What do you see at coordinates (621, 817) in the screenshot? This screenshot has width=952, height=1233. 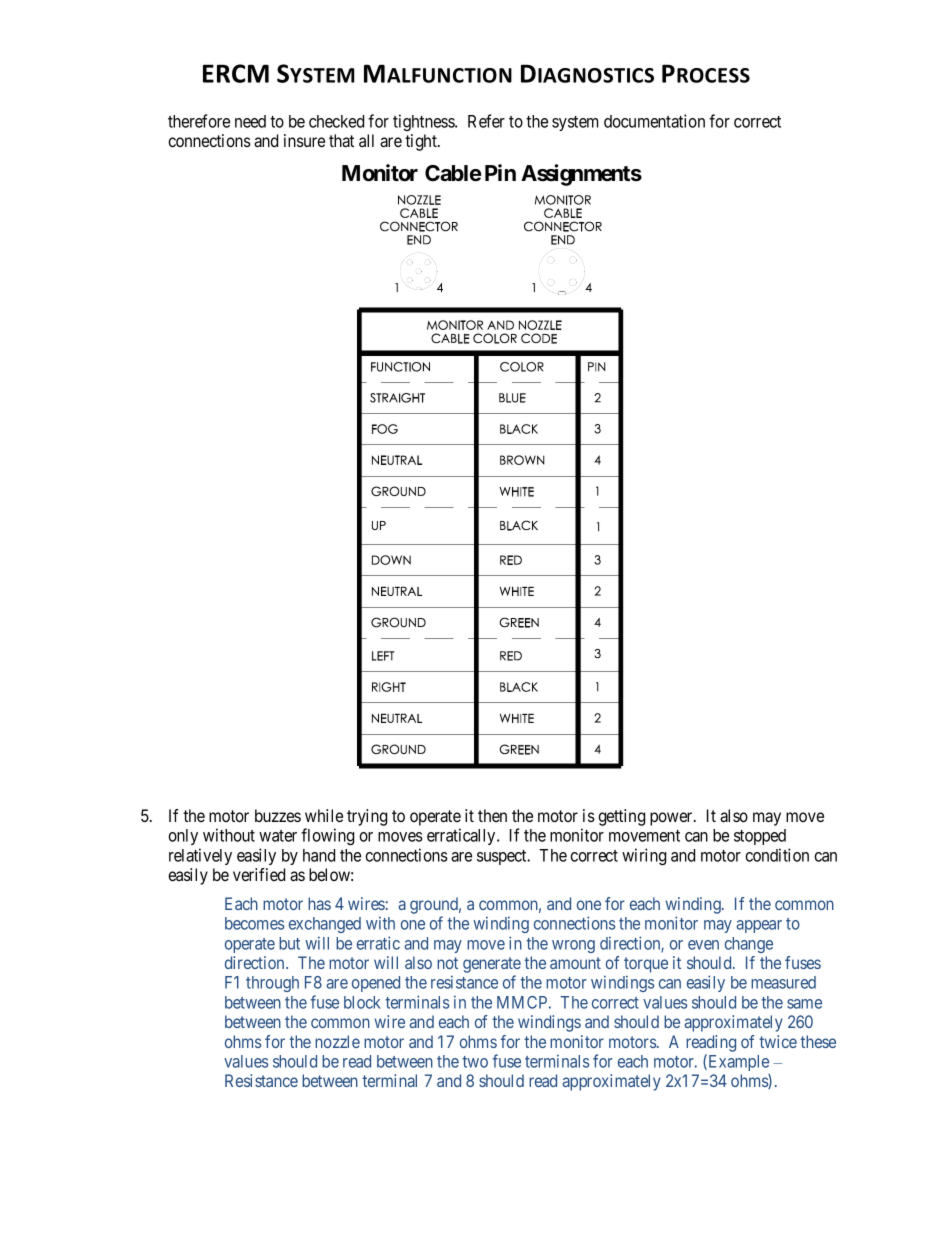 I see `getting` at bounding box center [621, 817].
